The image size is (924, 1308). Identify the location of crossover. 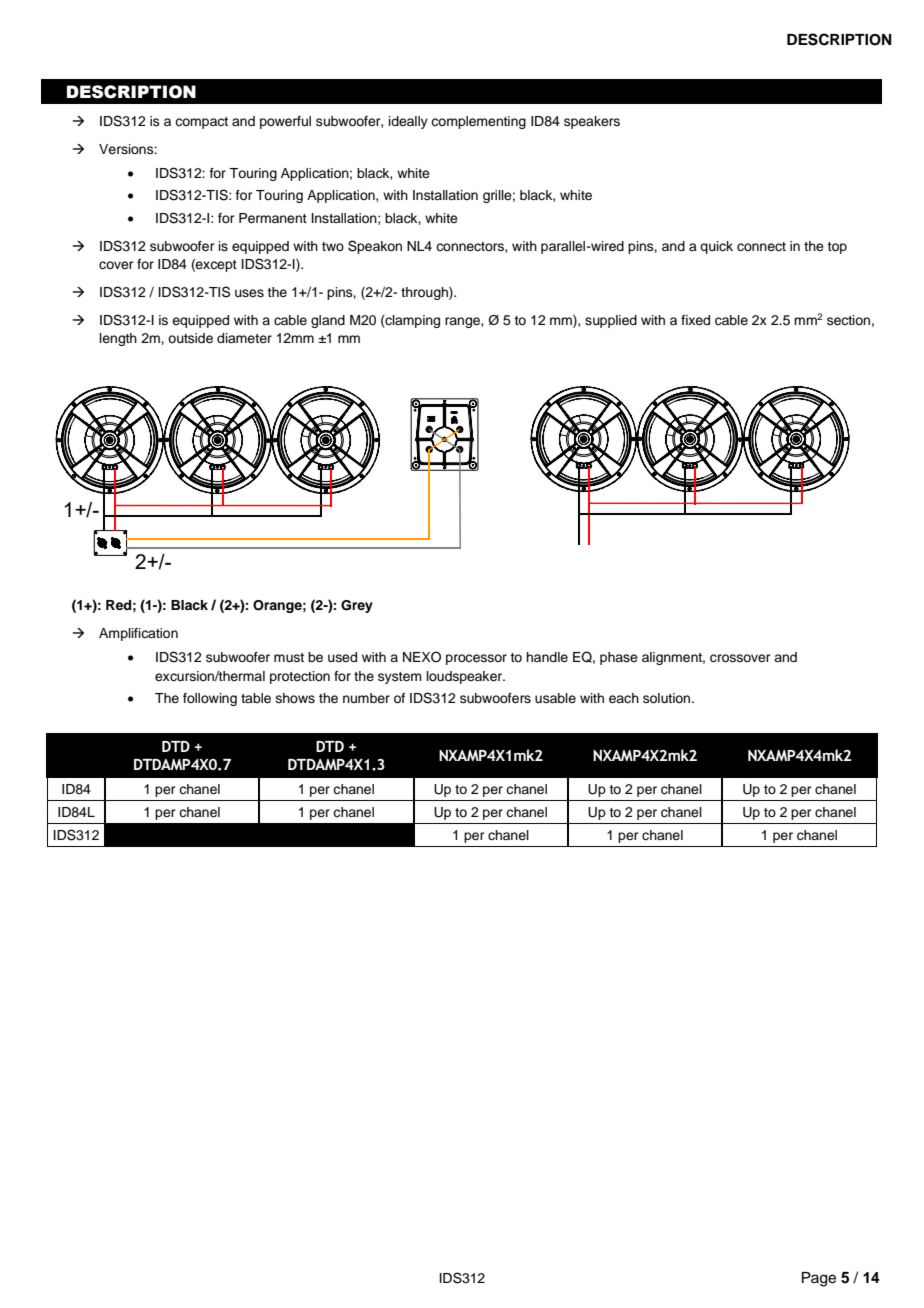
(740, 658).
